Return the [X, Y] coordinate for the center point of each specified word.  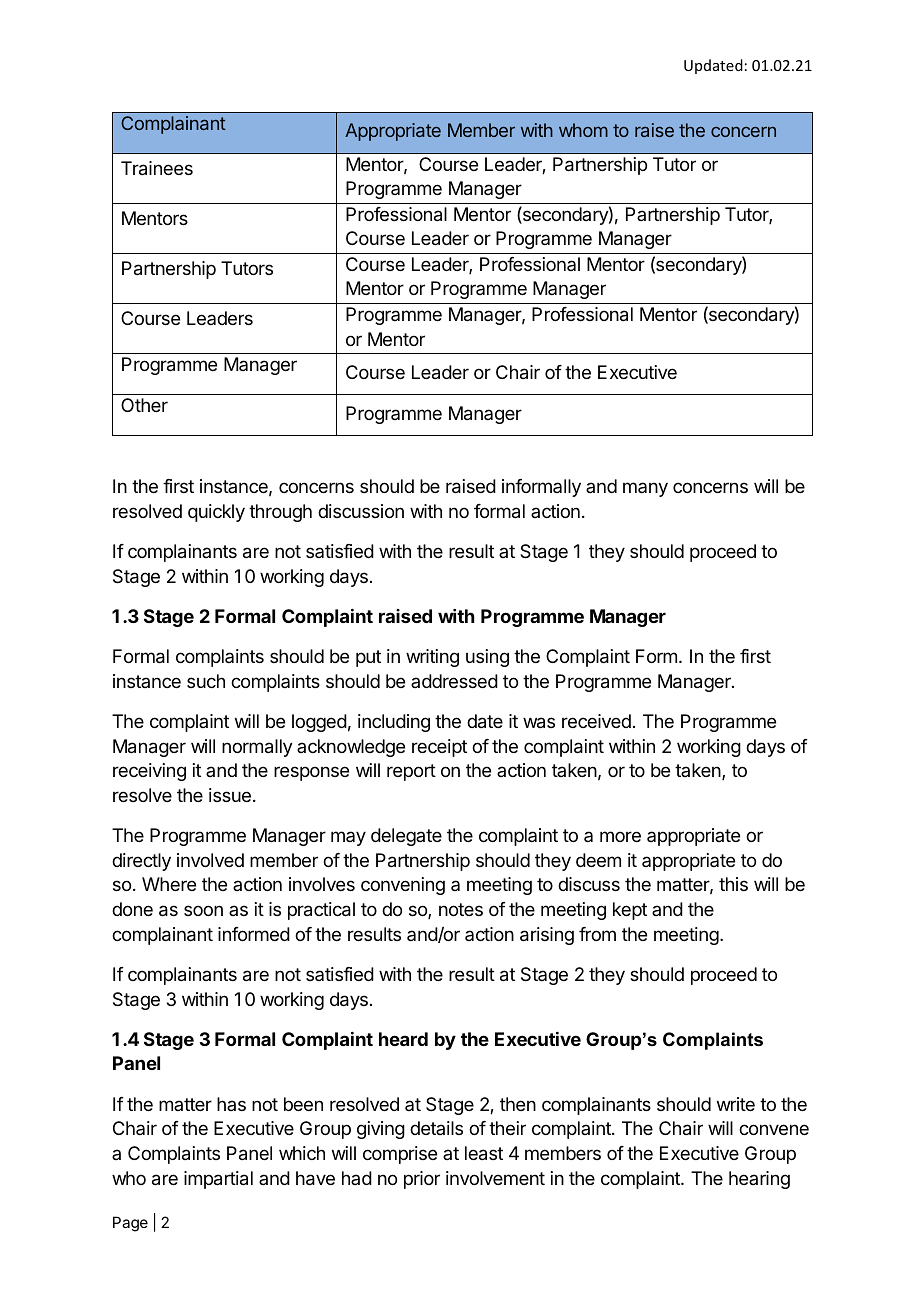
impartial [218, 1180]
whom [583, 130]
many [645, 489]
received [596, 721]
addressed [454, 681]
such [206, 681]
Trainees [157, 168]
